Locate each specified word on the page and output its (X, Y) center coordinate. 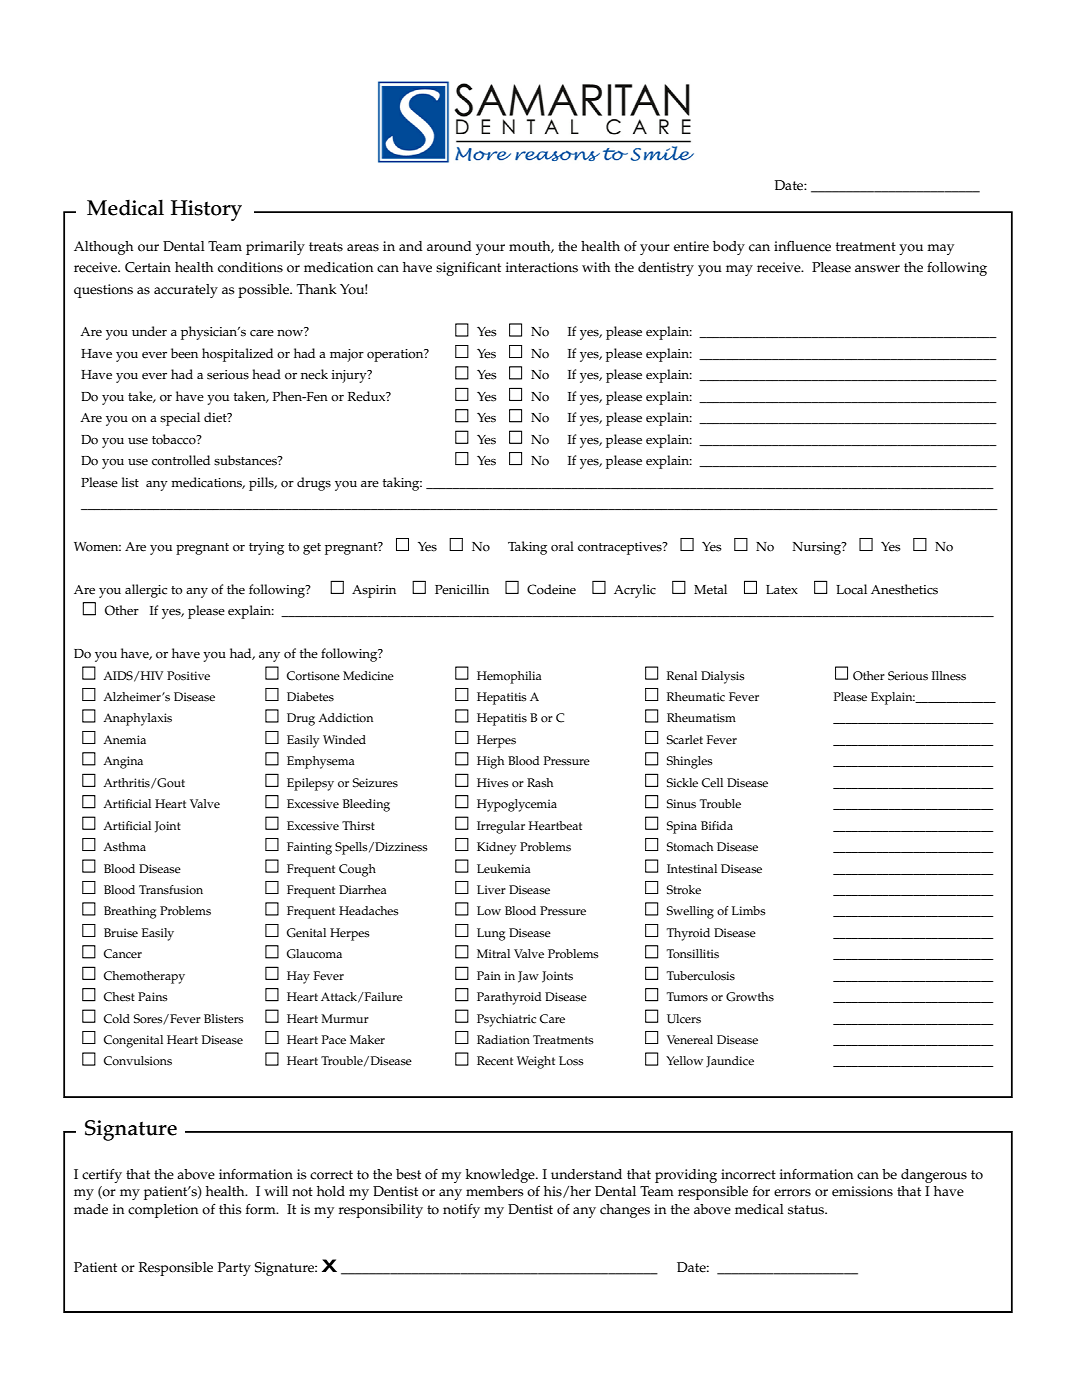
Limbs (749, 911)
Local (851, 589)
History (206, 210)
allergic (146, 591)
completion (163, 1211)
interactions (542, 267)
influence (802, 246)
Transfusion (171, 890)
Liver (491, 890)
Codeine (551, 589)
